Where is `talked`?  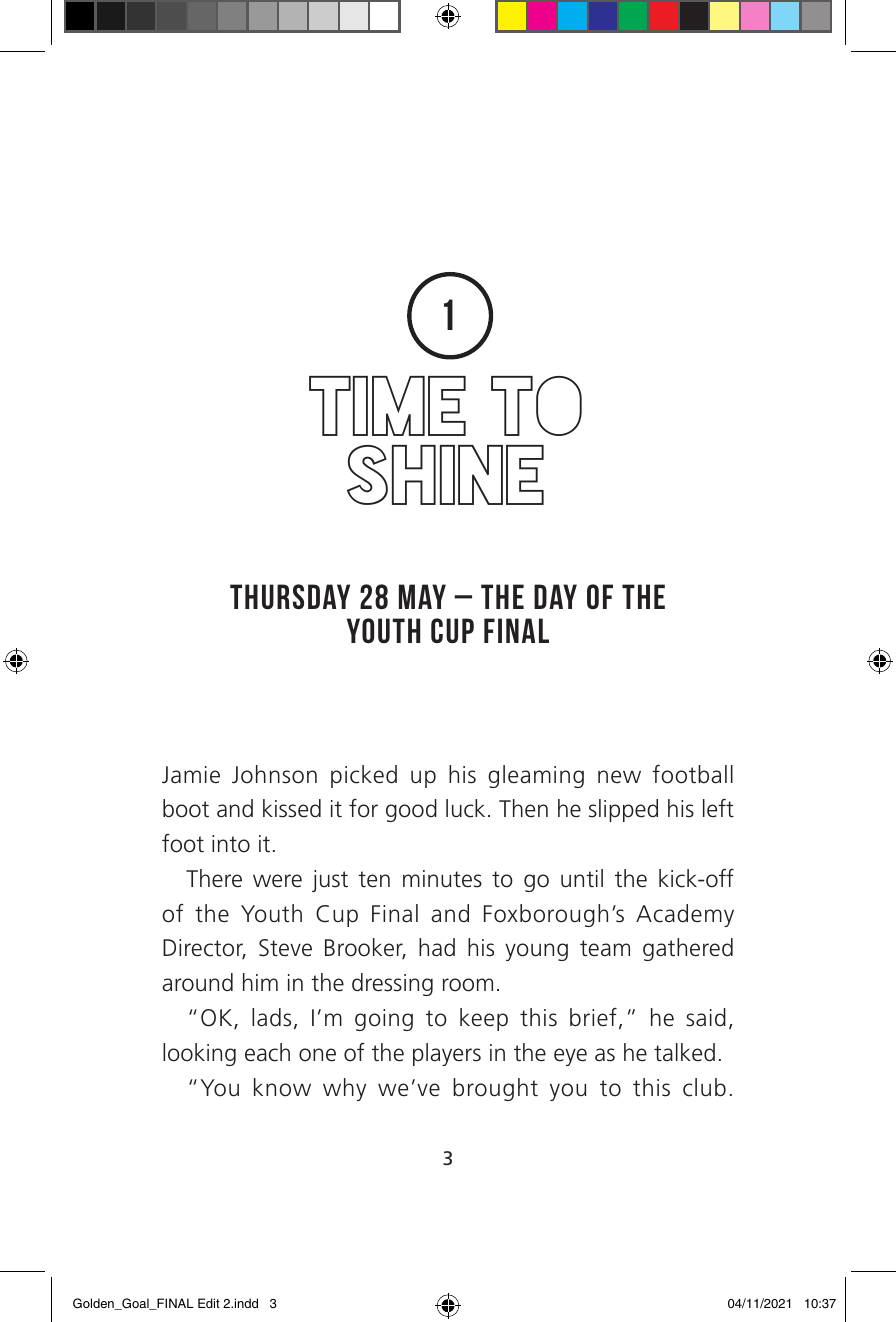 talked is located at coordinates (684, 1052).
